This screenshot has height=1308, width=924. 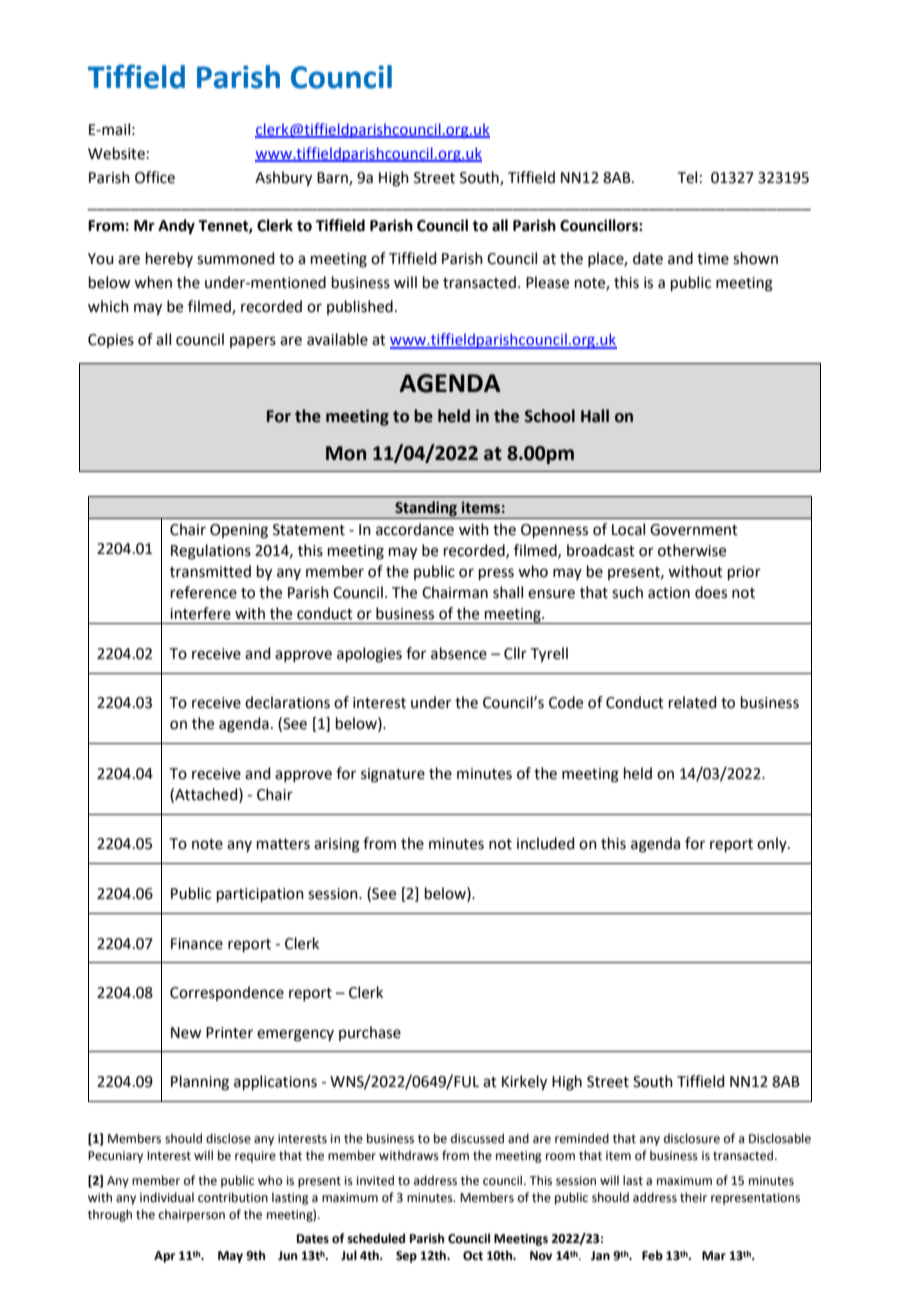 I want to click on declarations, so click(x=287, y=702).
